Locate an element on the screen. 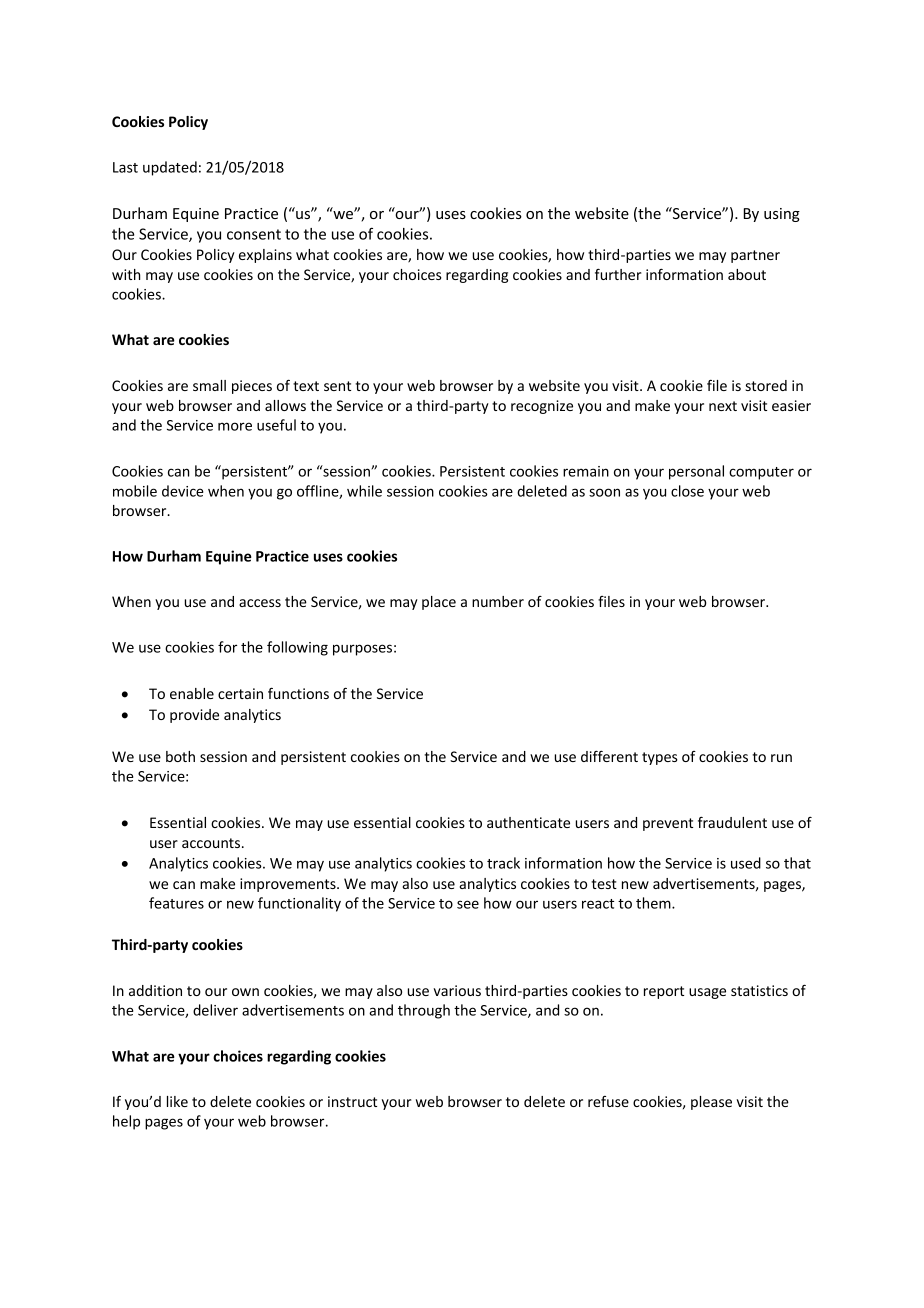 Image resolution: width=924 pixels, height=1308 pixels. fraudulent is located at coordinates (732, 822).
